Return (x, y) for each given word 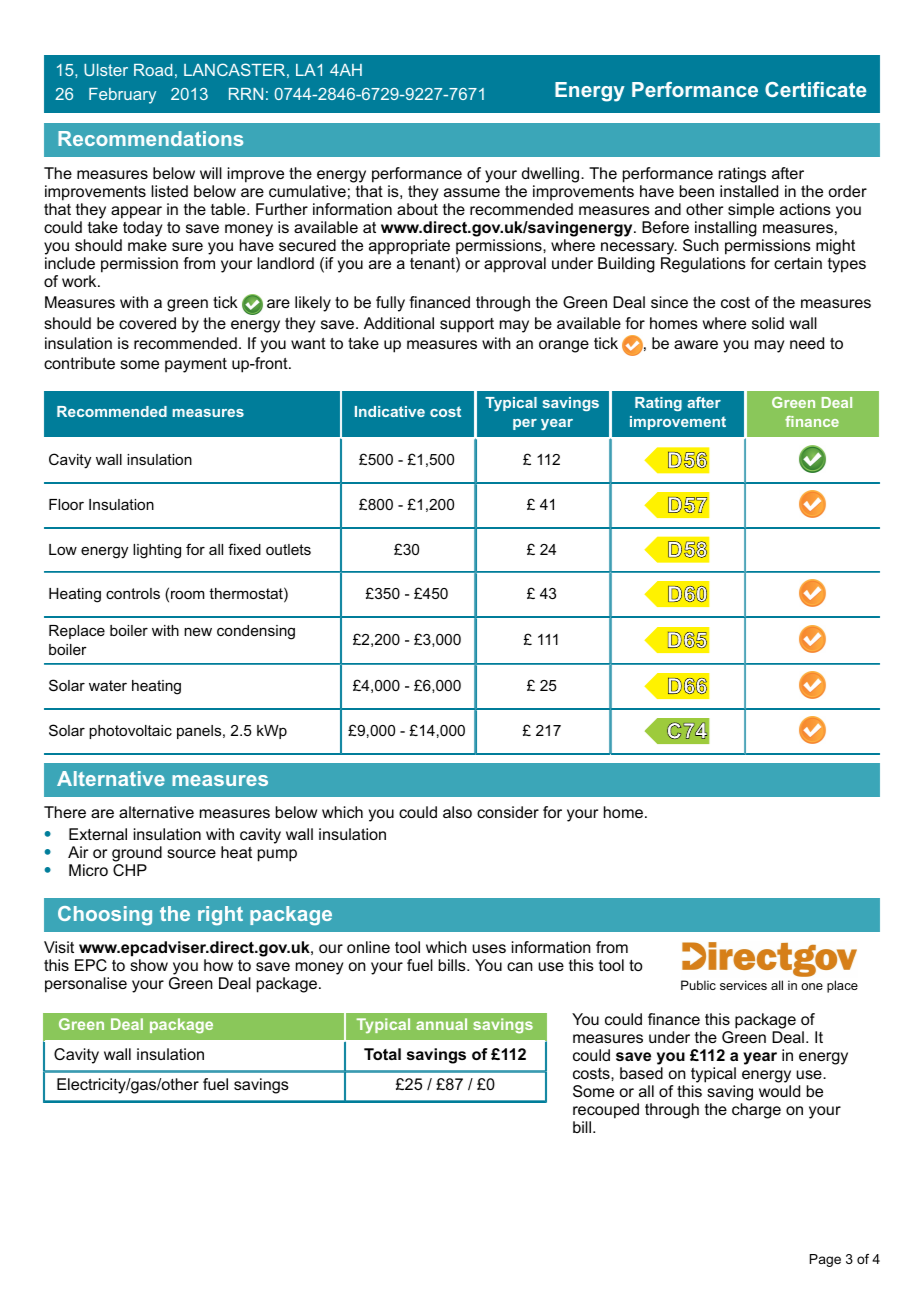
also (457, 812)
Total (382, 1054)
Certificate (815, 89)
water (108, 685)
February (122, 96)
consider (508, 812)
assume (472, 192)
